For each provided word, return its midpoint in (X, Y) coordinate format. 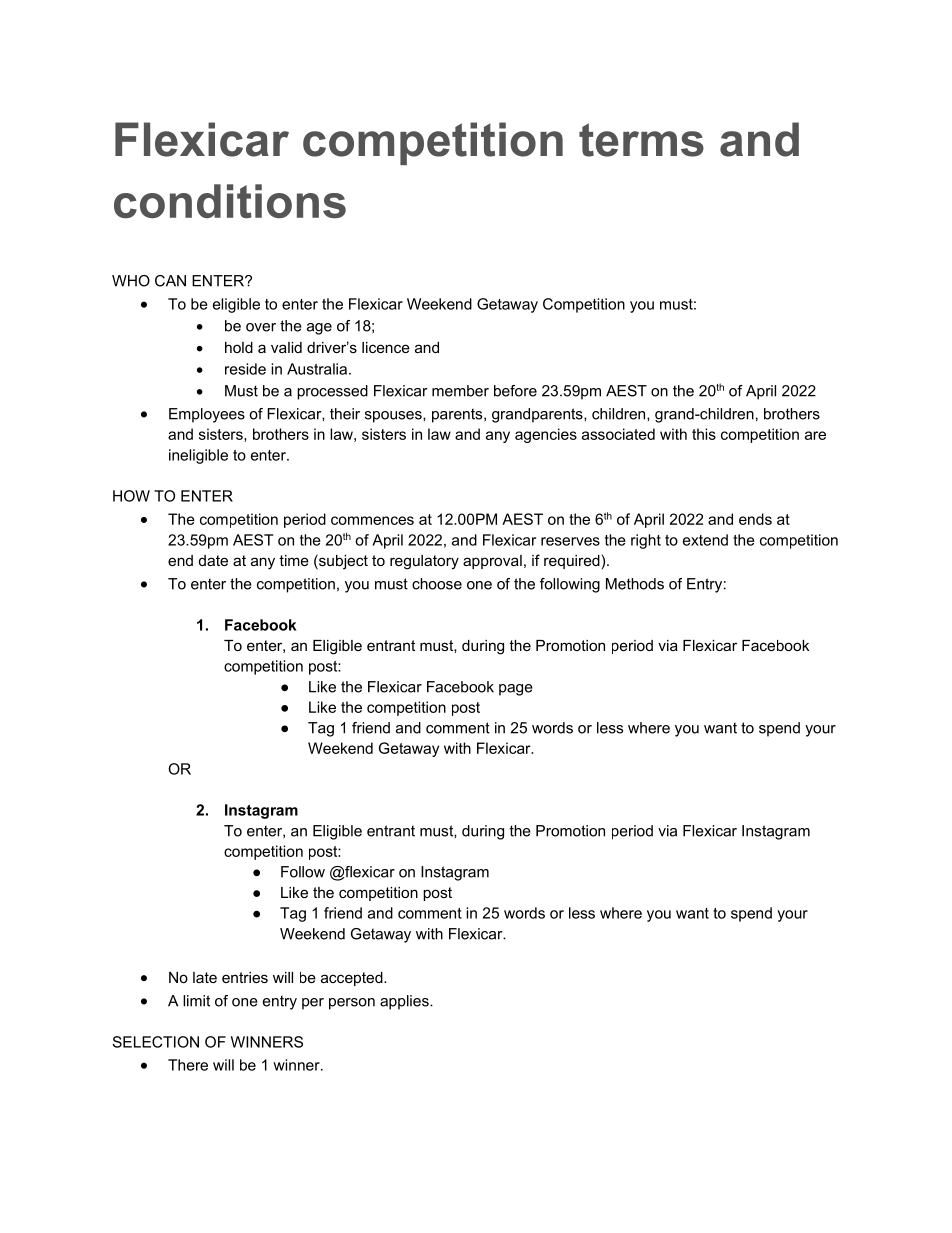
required (572, 562)
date (213, 560)
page (516, 690)
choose (437, 584)
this (704, 434)
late (205, 977)
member (460, 391)
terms (641, 140)
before (515, 391)
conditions (230, 201)
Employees (207, 415)
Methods (635, 584)
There (188, 1065)
